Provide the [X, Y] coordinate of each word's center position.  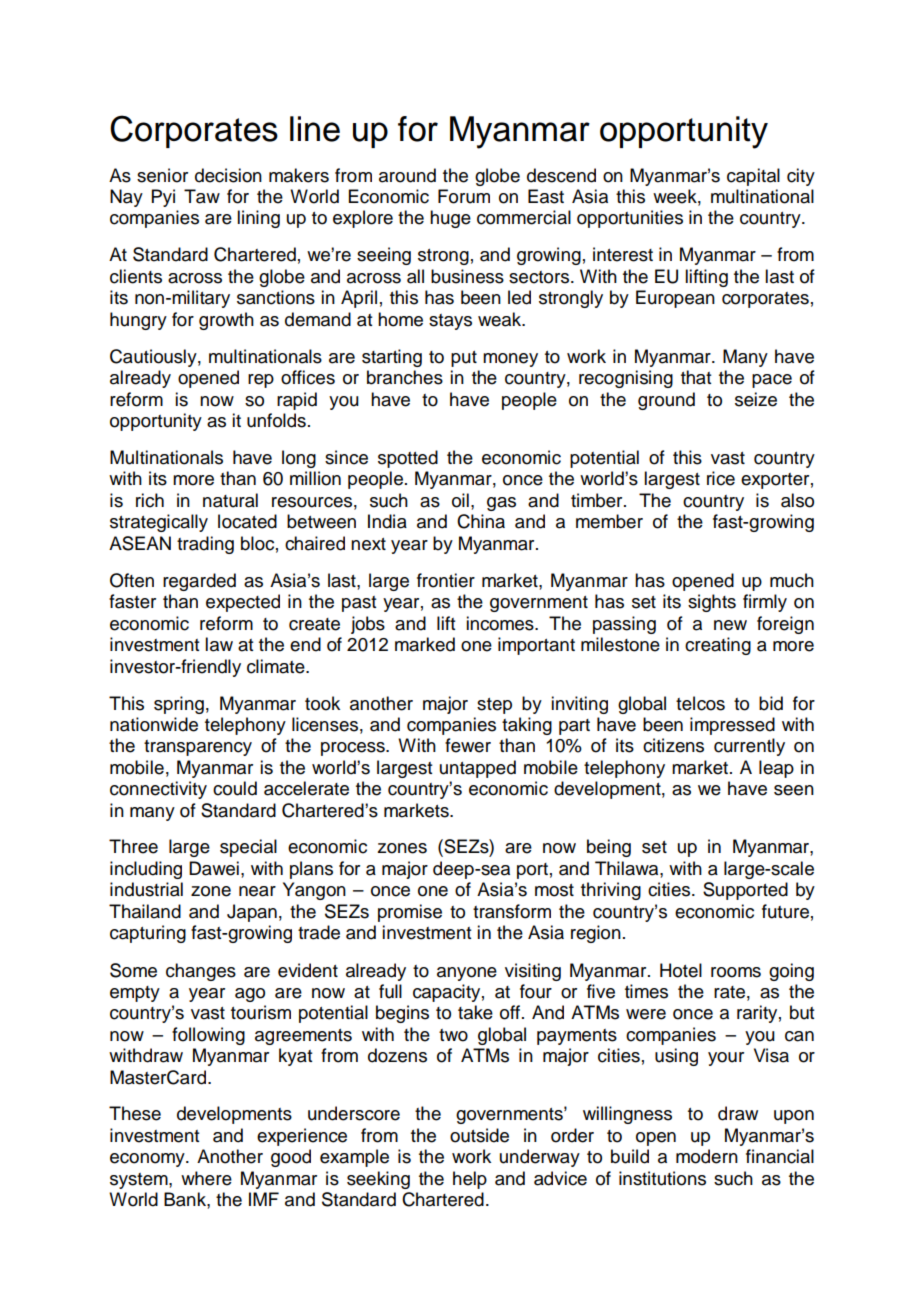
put [464, 359]
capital [753, 177]
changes [201, 972]
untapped [478, 769]
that [696, 377]
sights [712, 603]
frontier [446, 580]
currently [749, 747]
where [206, 1178]
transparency [198, 748]
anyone [467, 974]
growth [226, 321]
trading [205, 545]
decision [228, 175]
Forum [464, 196]
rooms [736, 972]
